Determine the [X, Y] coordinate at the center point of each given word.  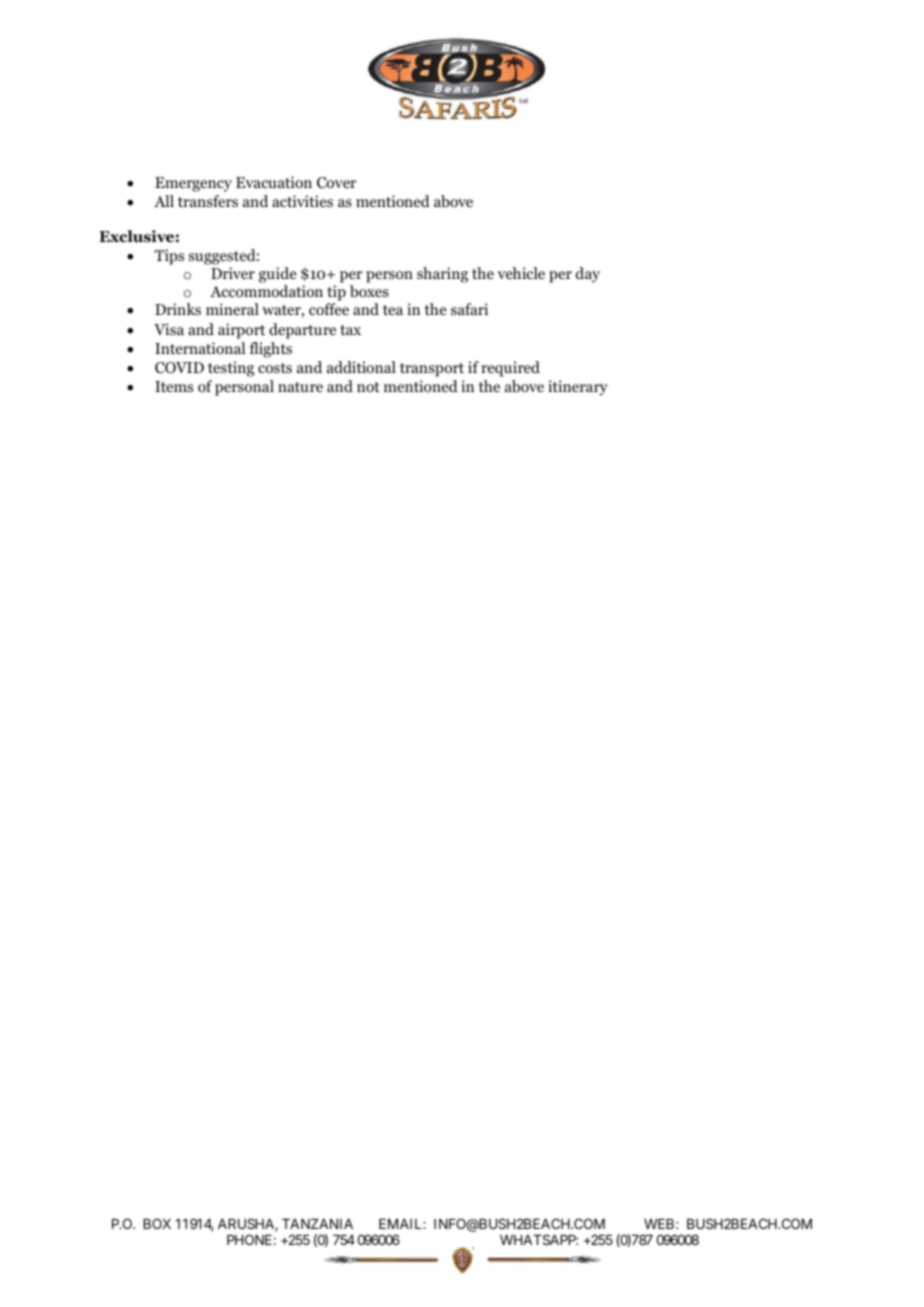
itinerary [578, 388]
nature [300, 387]
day [588, 275]
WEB [659, 1224]
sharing [442, 275]
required [510, 369]
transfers [208, 201]
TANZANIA [317, 1224]
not [368, 387]
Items [174, 386]
